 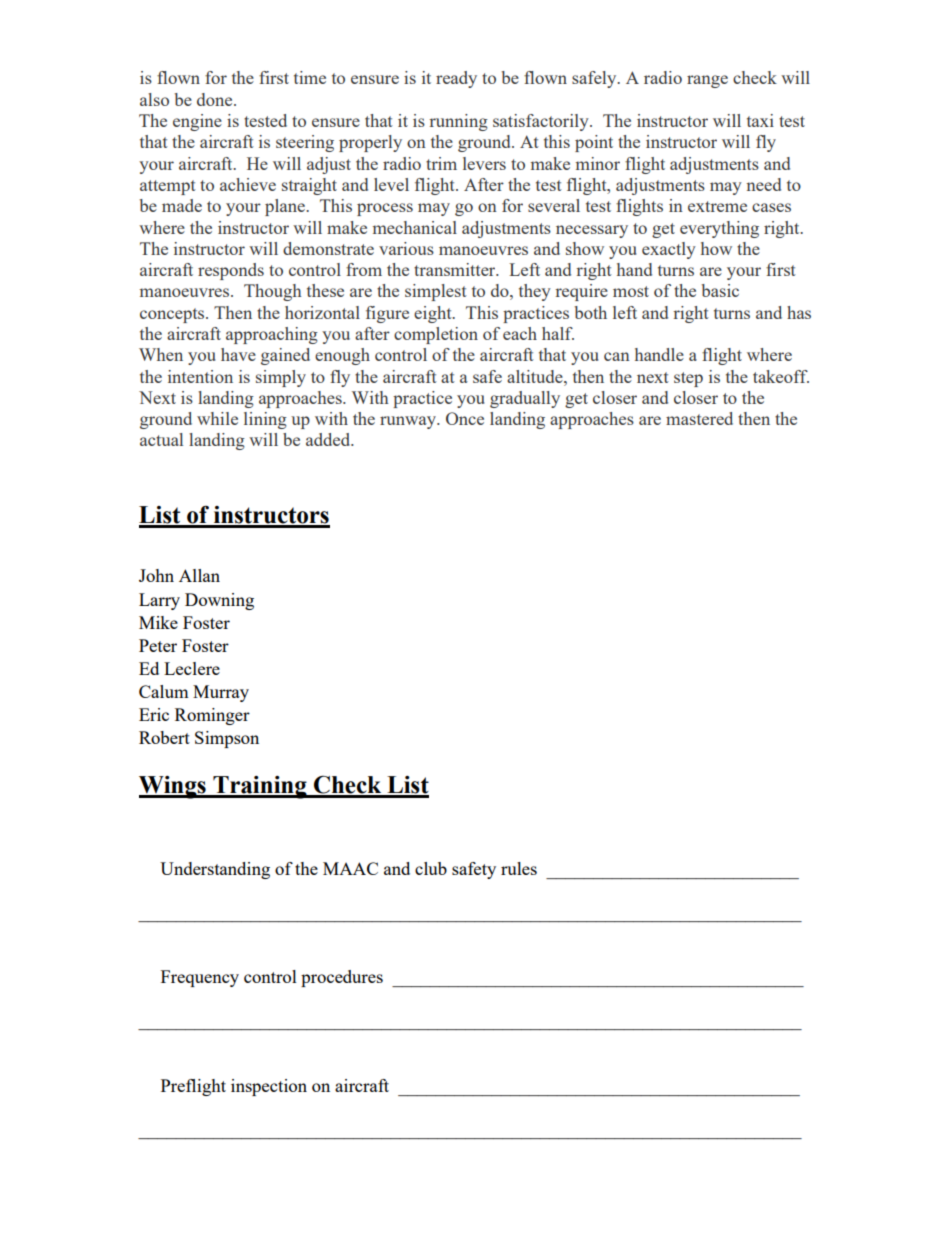 What do you see at coordinates (219, 601) in the screenshot?
I see `Downing` at bounding box center [219, 601].
